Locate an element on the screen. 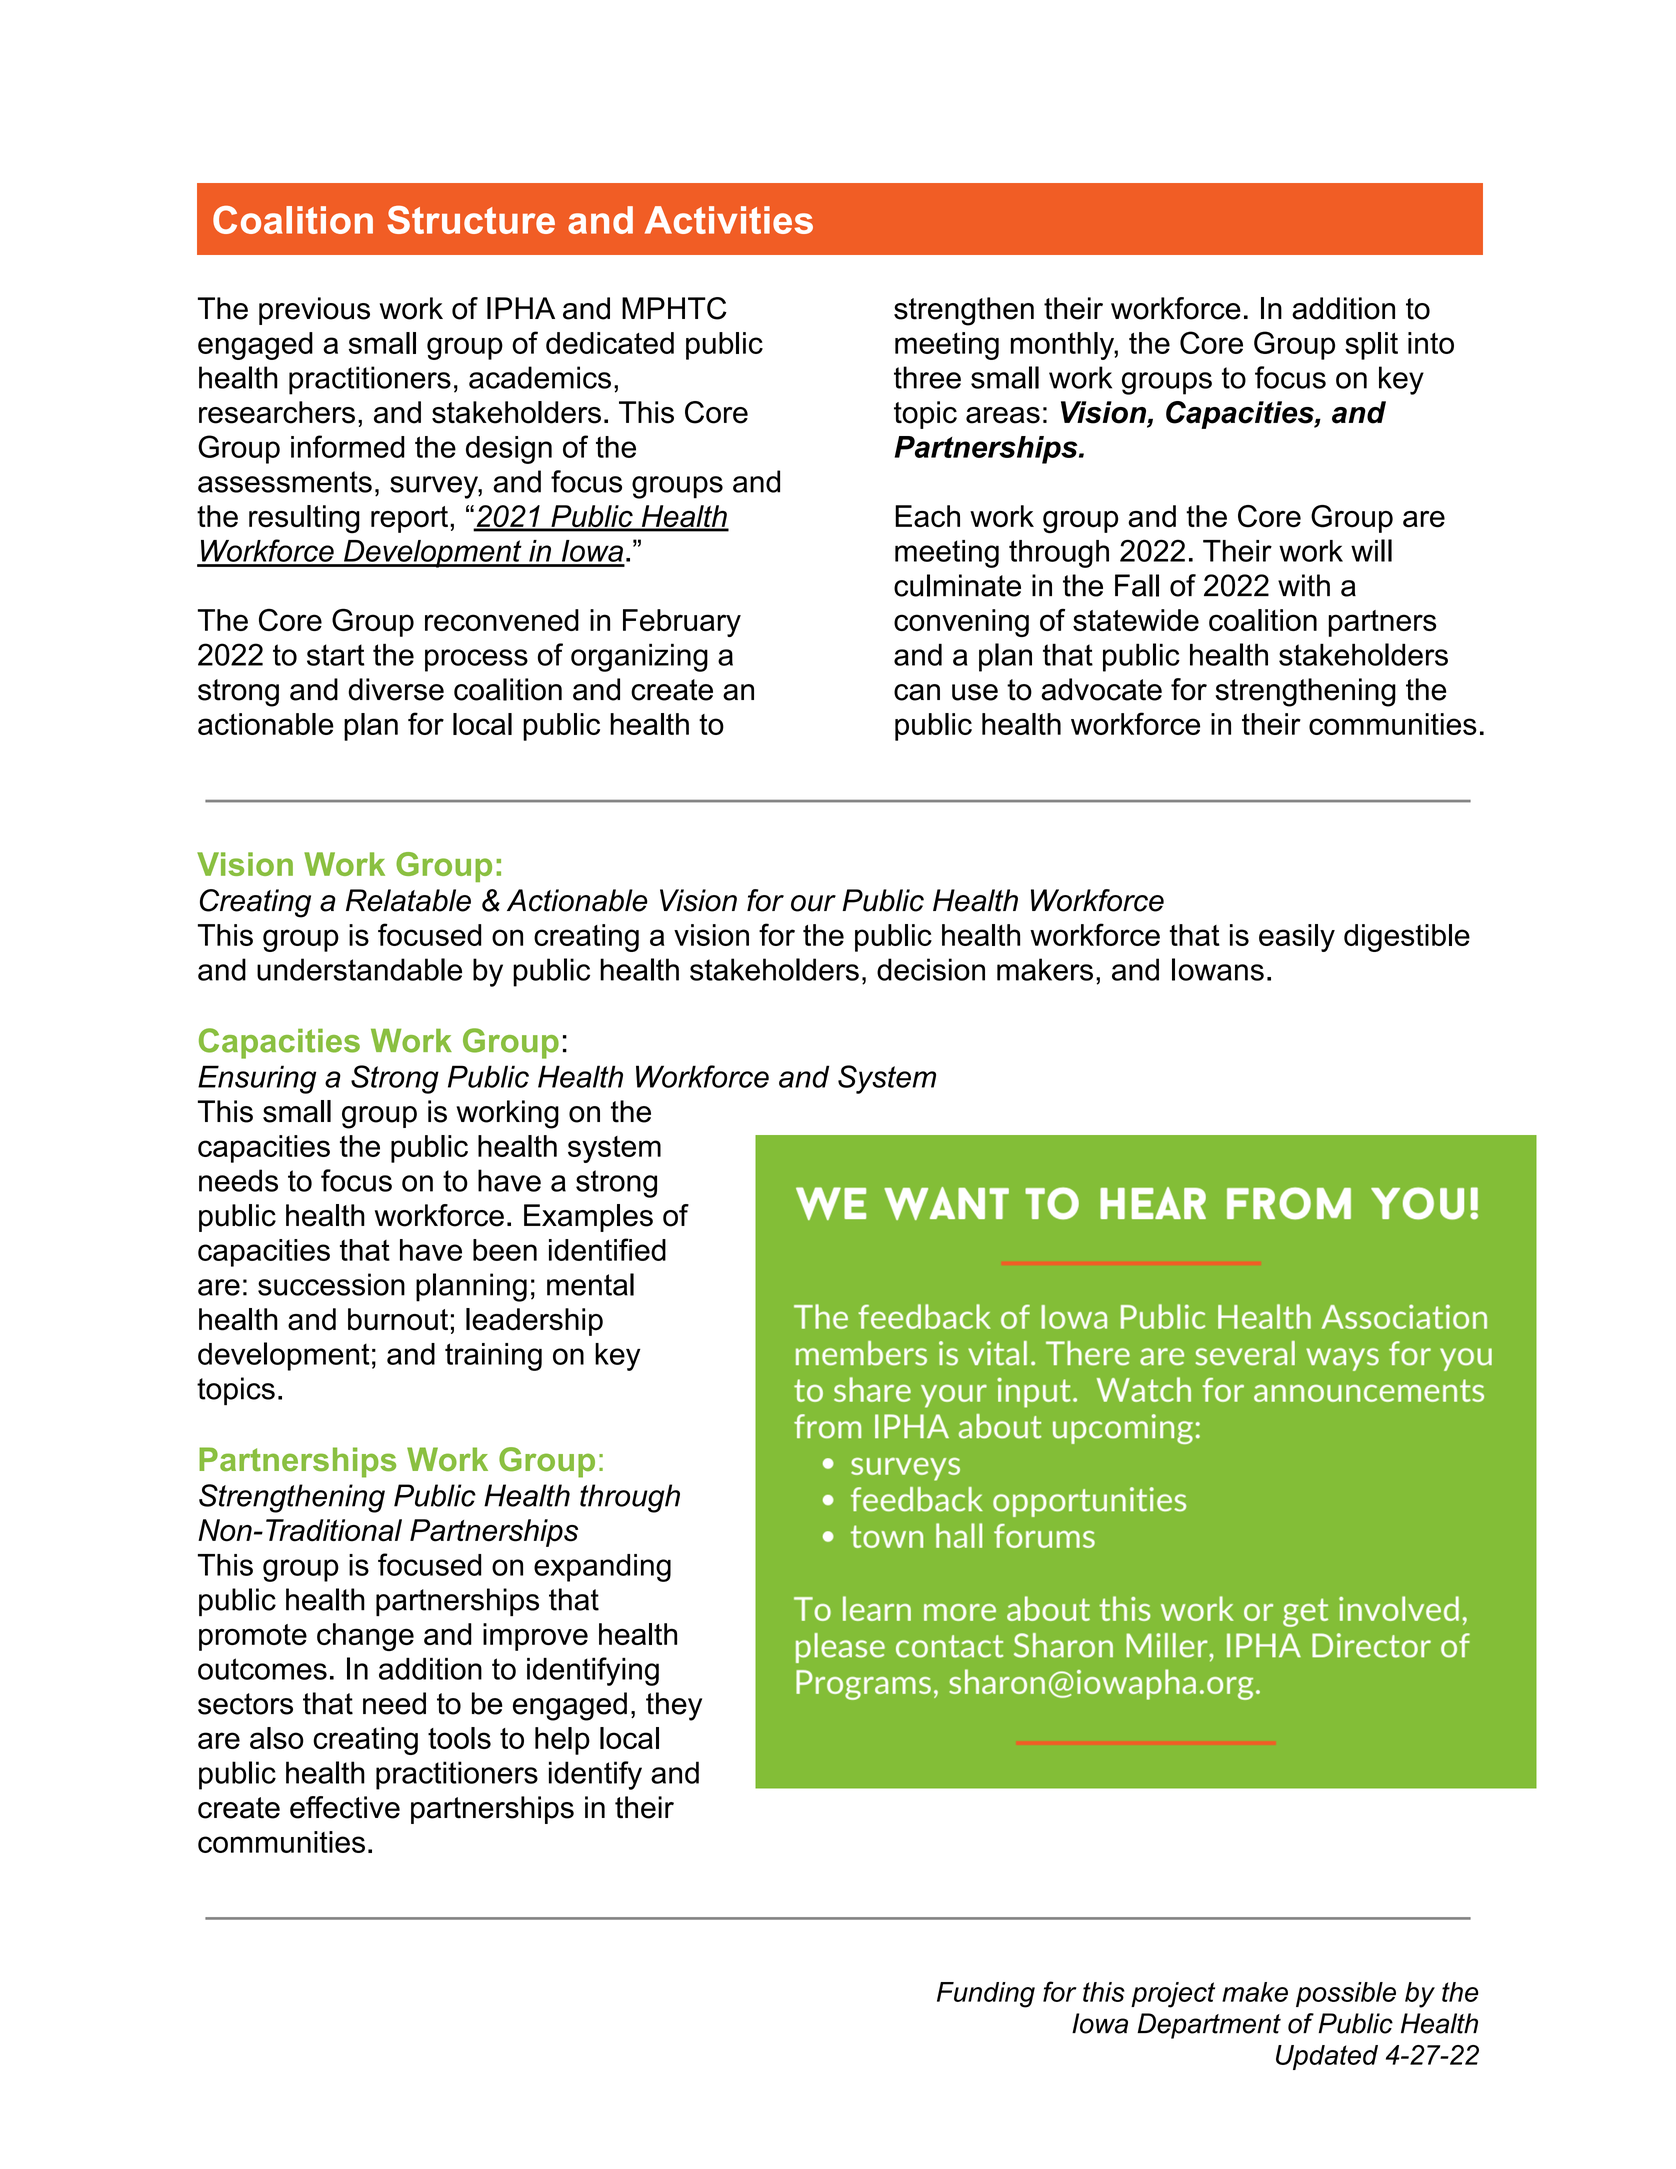  easily is located at coordinates (1297, 938).
